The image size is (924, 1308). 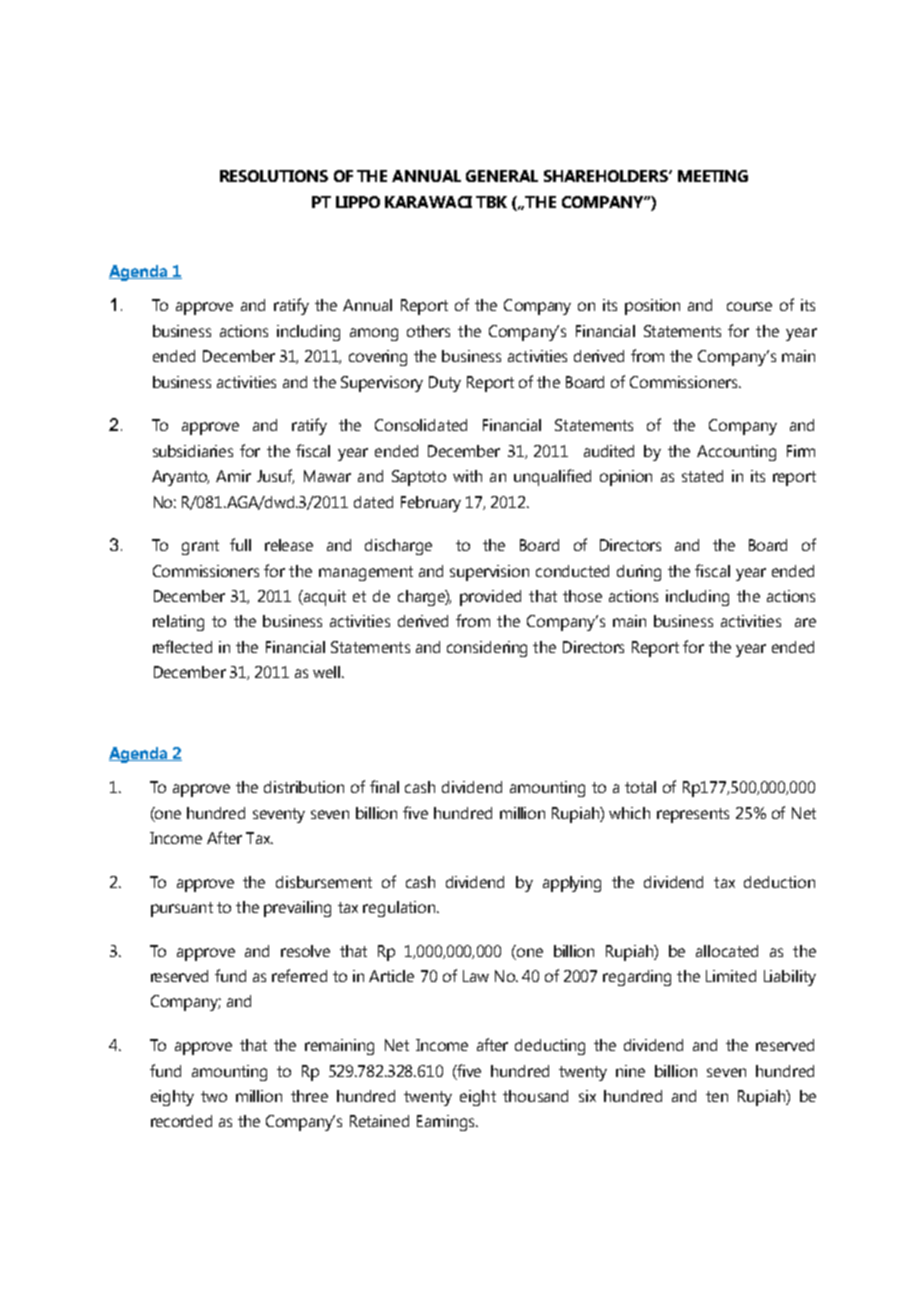 What do you see at coordinates (502, 176) in the screenshot?
I see `GENERAL` at bounding box center [502, 176].
